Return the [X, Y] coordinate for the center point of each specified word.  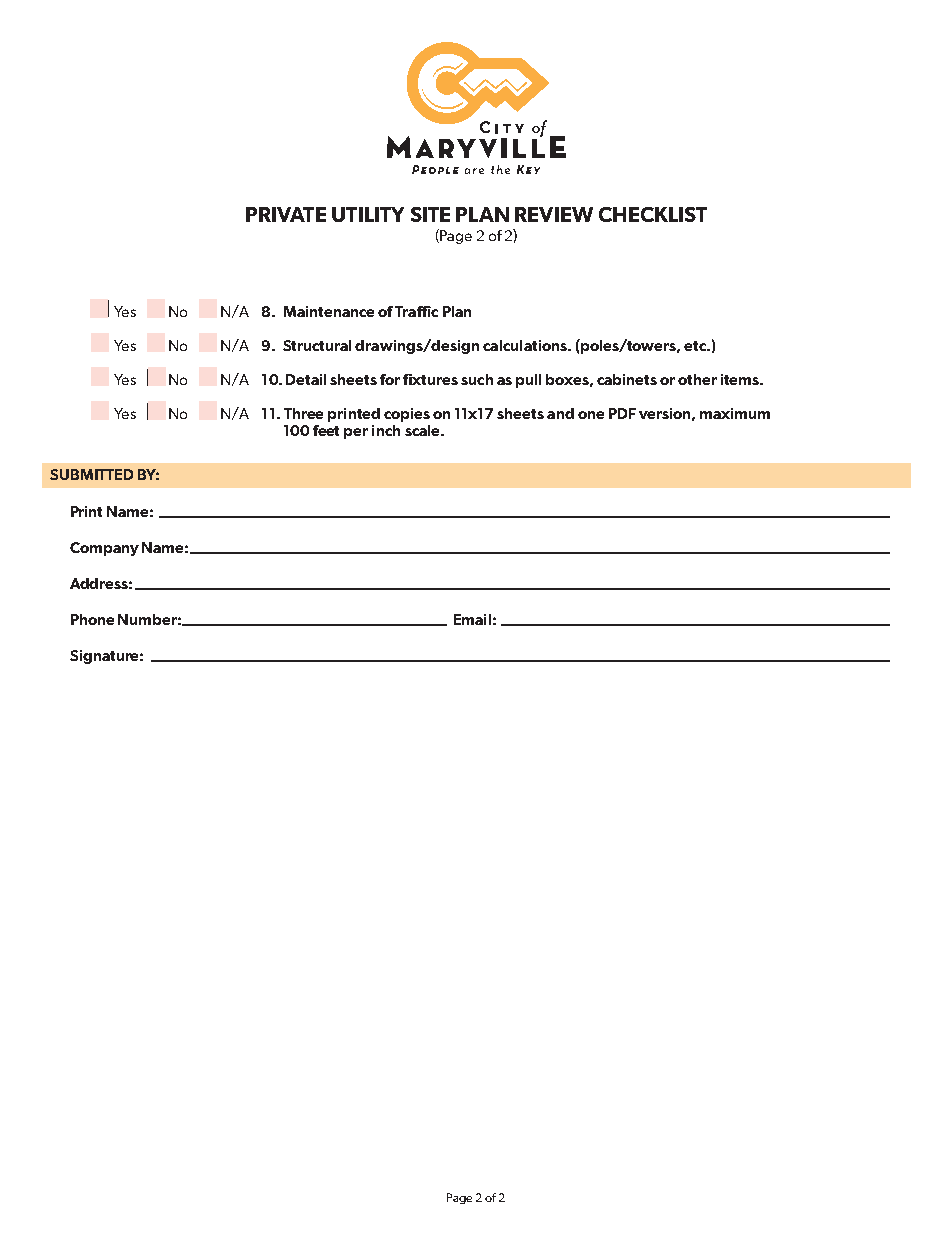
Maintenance [329, 311]
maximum [735, 413]
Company [104, 549]
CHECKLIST [653, 214]
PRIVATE [286, 214]
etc [696, 346]
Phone [92, 619]
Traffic [416, 311]
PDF [622, 413]
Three [303, 413]
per [356, 433]
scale [424, 430]
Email [472, 619]
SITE [430, 214]
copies [407, 415]
